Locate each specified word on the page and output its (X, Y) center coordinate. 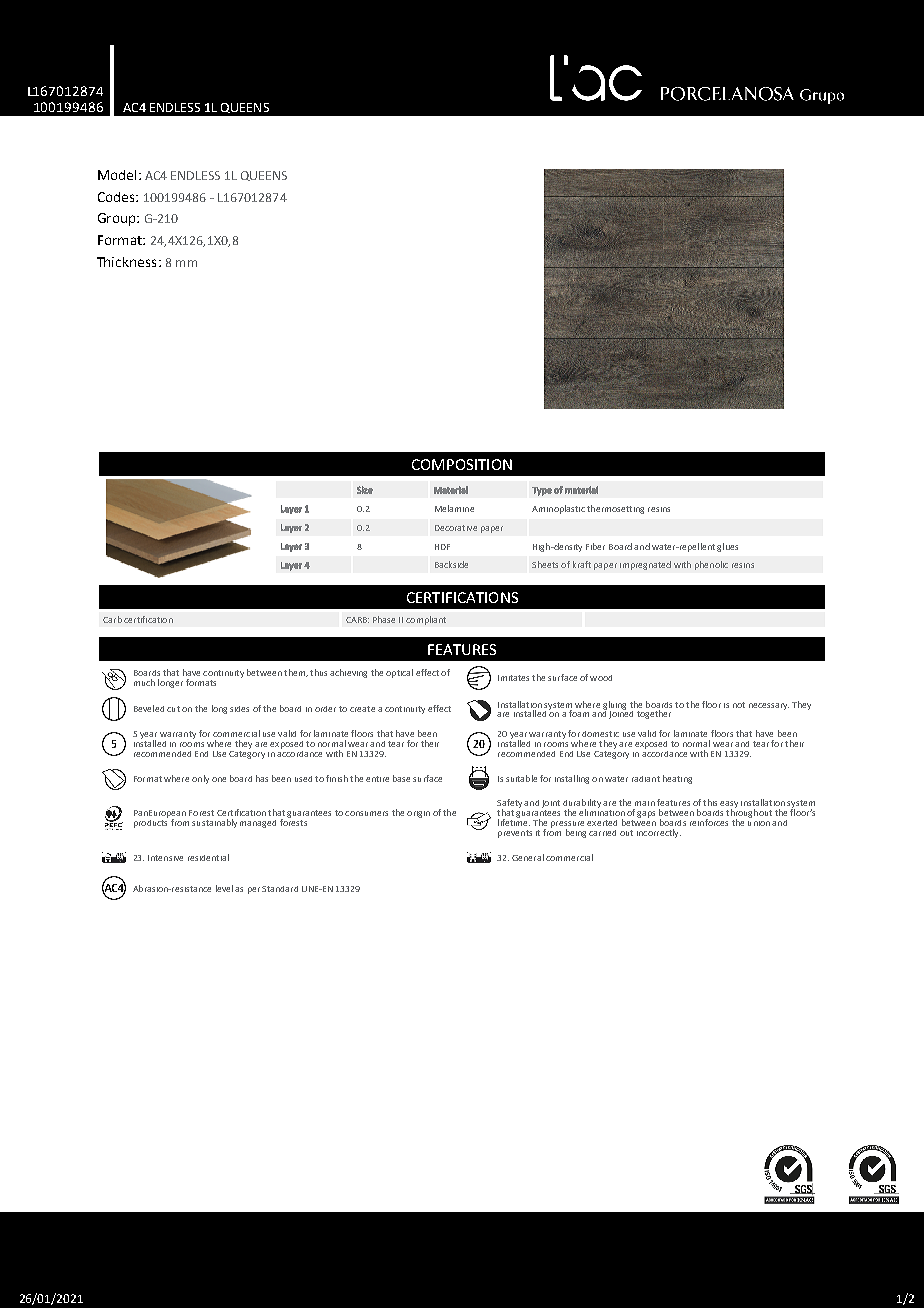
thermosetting (615, 509)
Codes (117, 197)
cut (173, 709)
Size (365, 490)
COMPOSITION (462, 464)
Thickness (126, 262)
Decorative (456, 528)
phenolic (711, 565)
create (362, 709)
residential (208, 857)
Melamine (454, 508)
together (654, 714)
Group (118, 219)
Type (542, 491)
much (144, 682)
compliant (426, 620)
